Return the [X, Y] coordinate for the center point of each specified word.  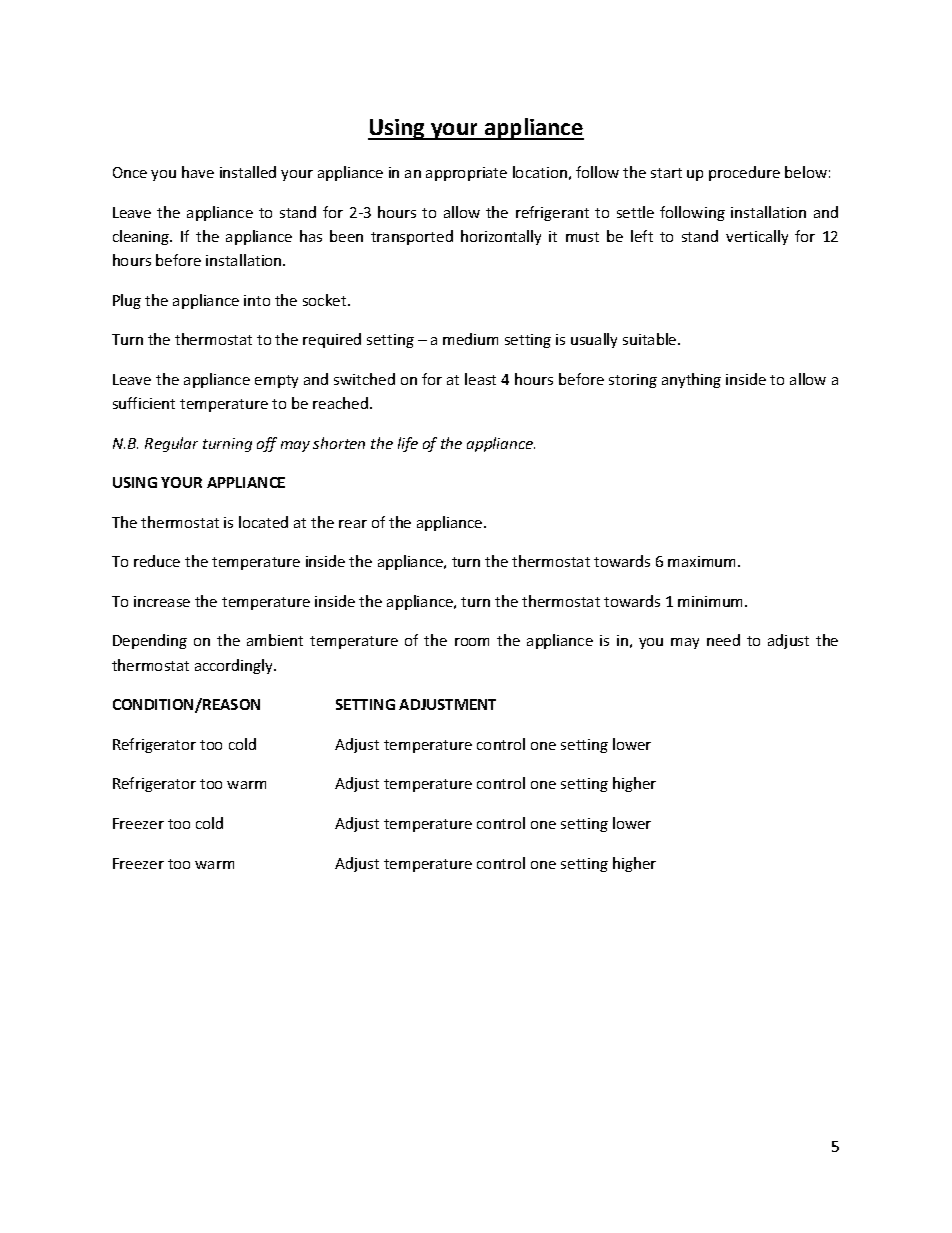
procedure [744, 173]
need [723, 640]
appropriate [466, 174]
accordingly [235, 666]
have [198, 172]
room [472, 642]
